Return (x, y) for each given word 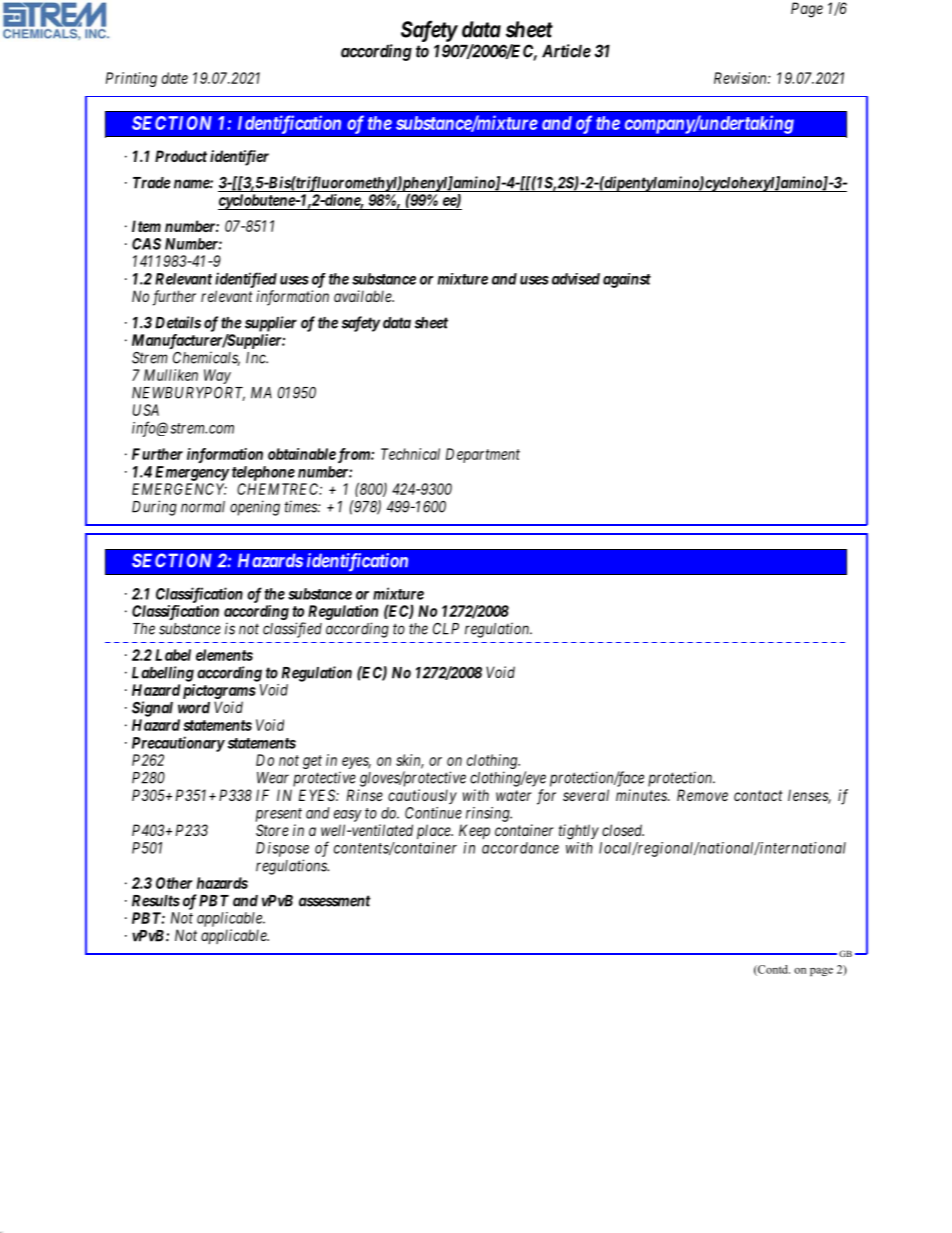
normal (203, 507)
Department (483, 455)
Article (566, 51)
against (627, 280)
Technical (410, 454)
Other (174, 883)
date (175, 78)
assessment (334, 901)
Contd (773, 970)
